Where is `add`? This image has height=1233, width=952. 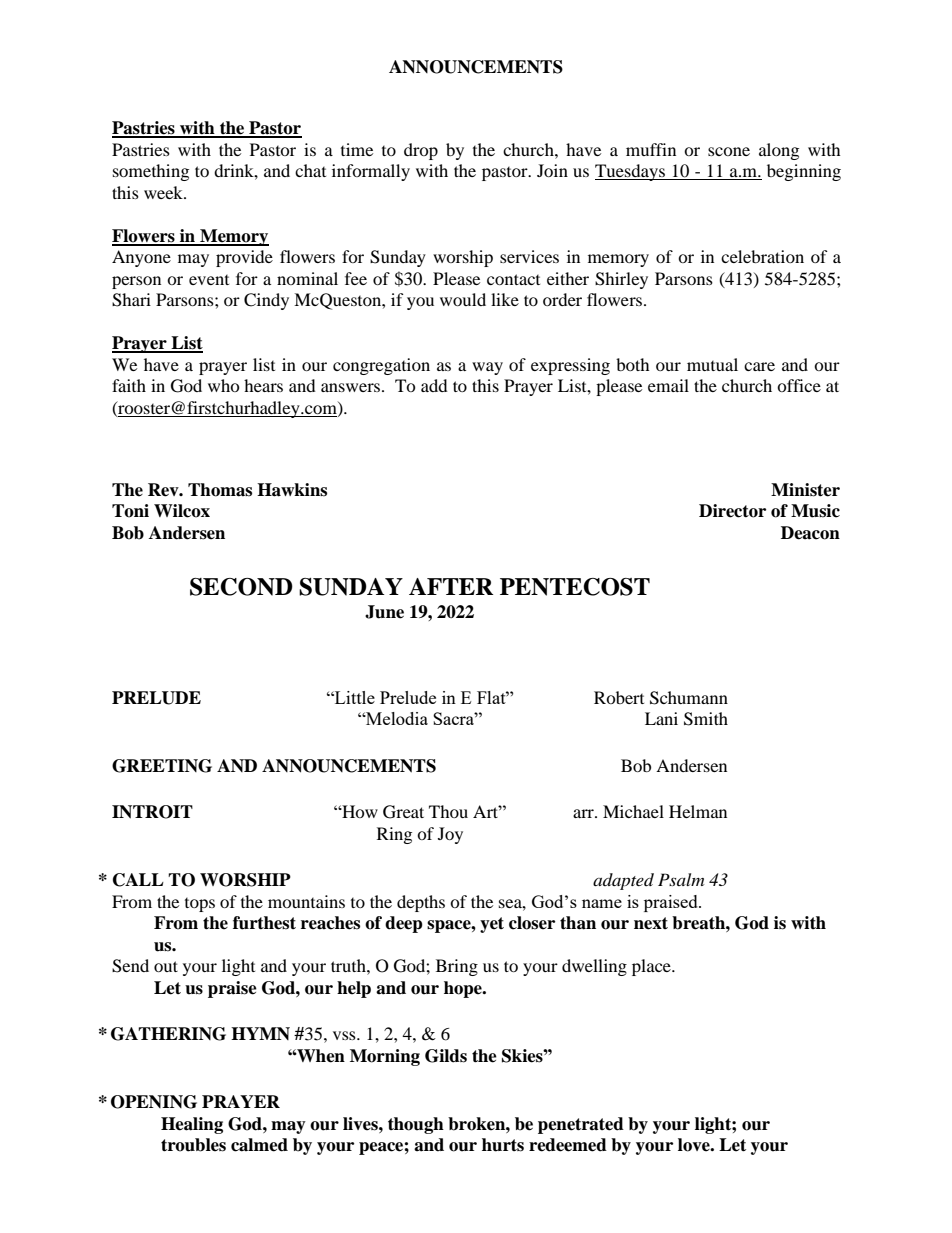 add is located at coordinates (434, 385).
